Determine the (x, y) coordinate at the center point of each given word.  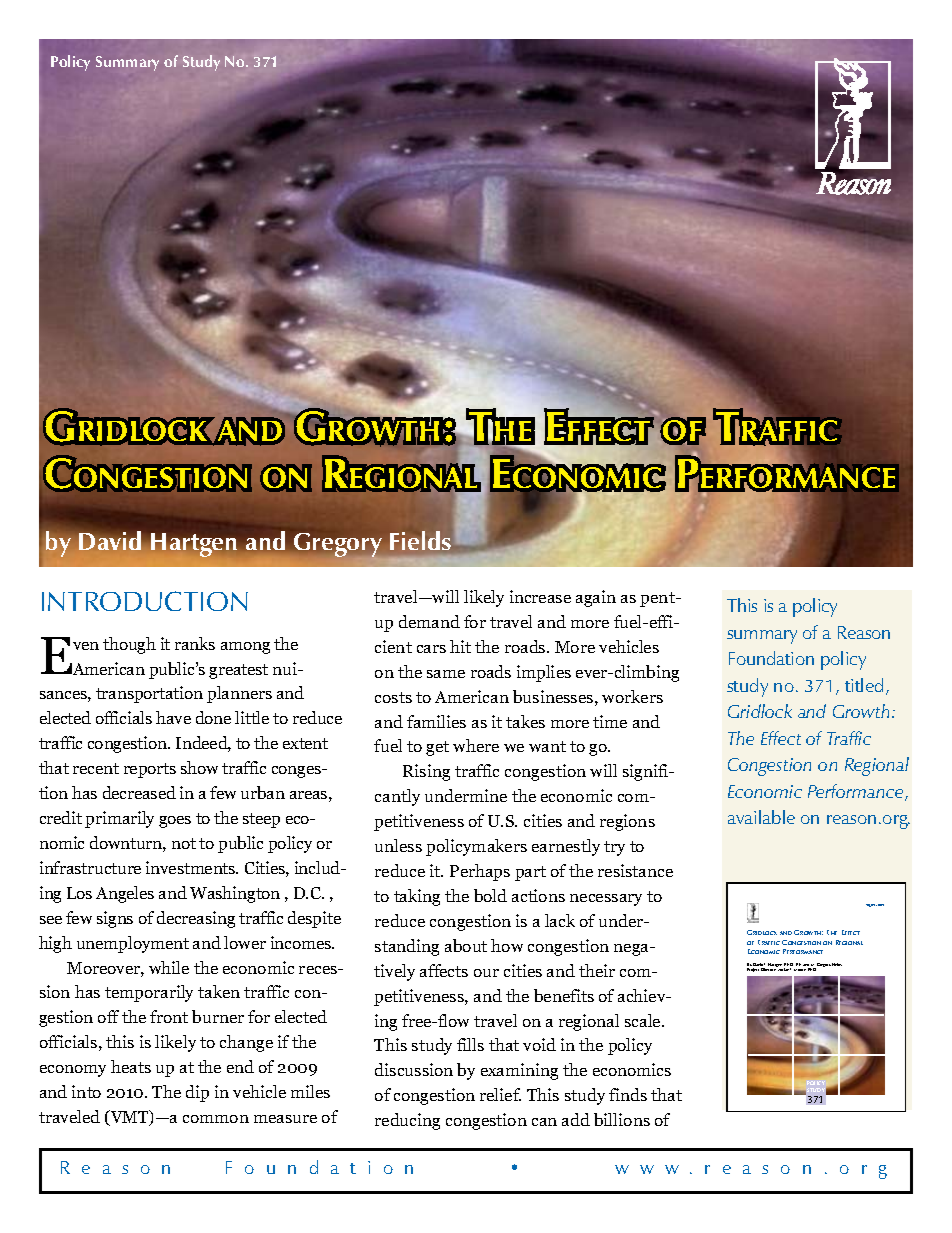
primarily (119, 819)
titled (864, 685)
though (129, 645)
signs (115, 919)
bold (490, 895)
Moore (800, 970)
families (436, 721)
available (761, 817)
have (173, 717)
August (871, 905)
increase (540, 596)
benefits (564, 995)
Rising (426, 772)
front (169, 1016)
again (596, 598)
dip (197, 1093)
